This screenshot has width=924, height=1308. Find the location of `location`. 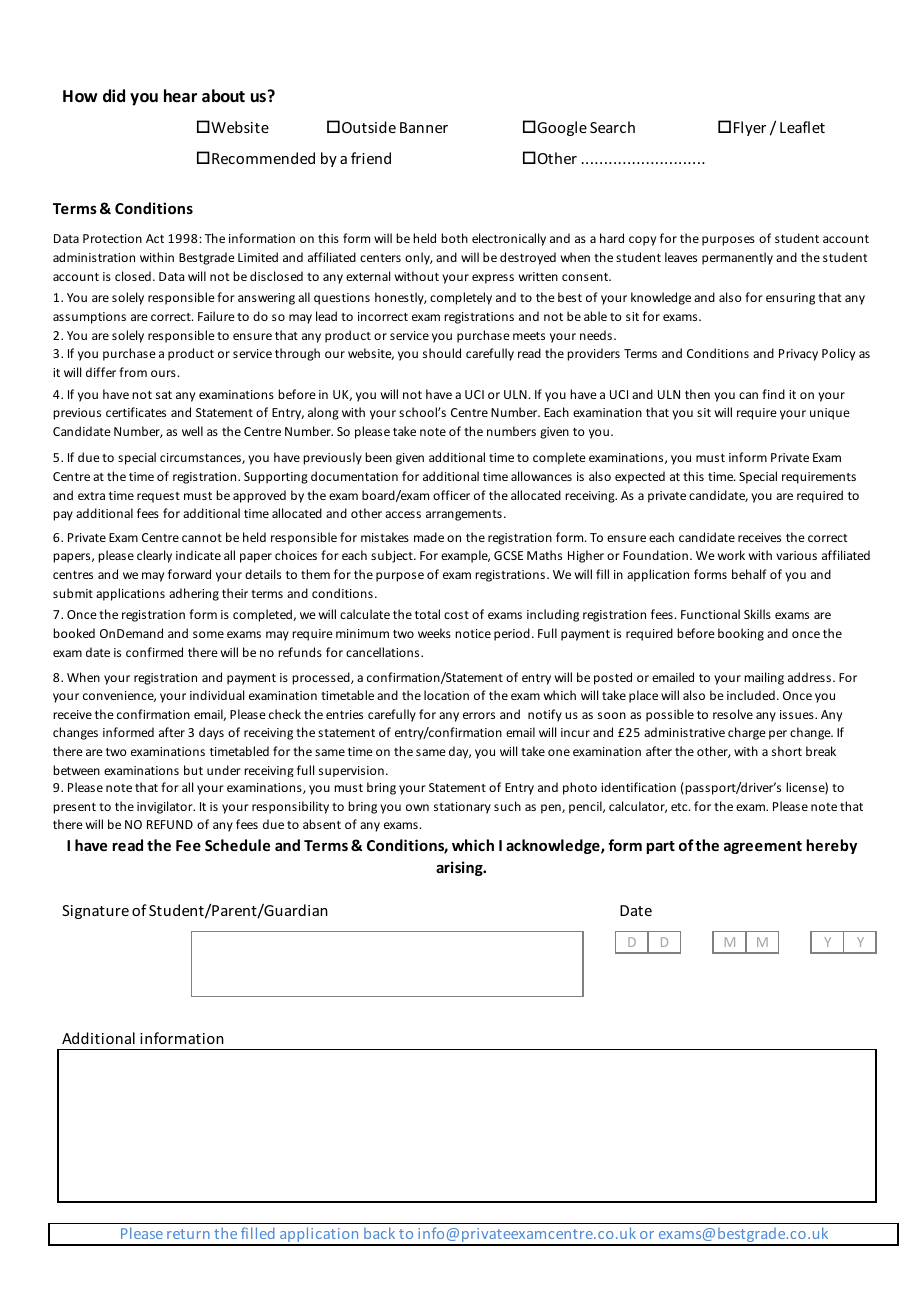

location is located at coordinates (446, 695).
